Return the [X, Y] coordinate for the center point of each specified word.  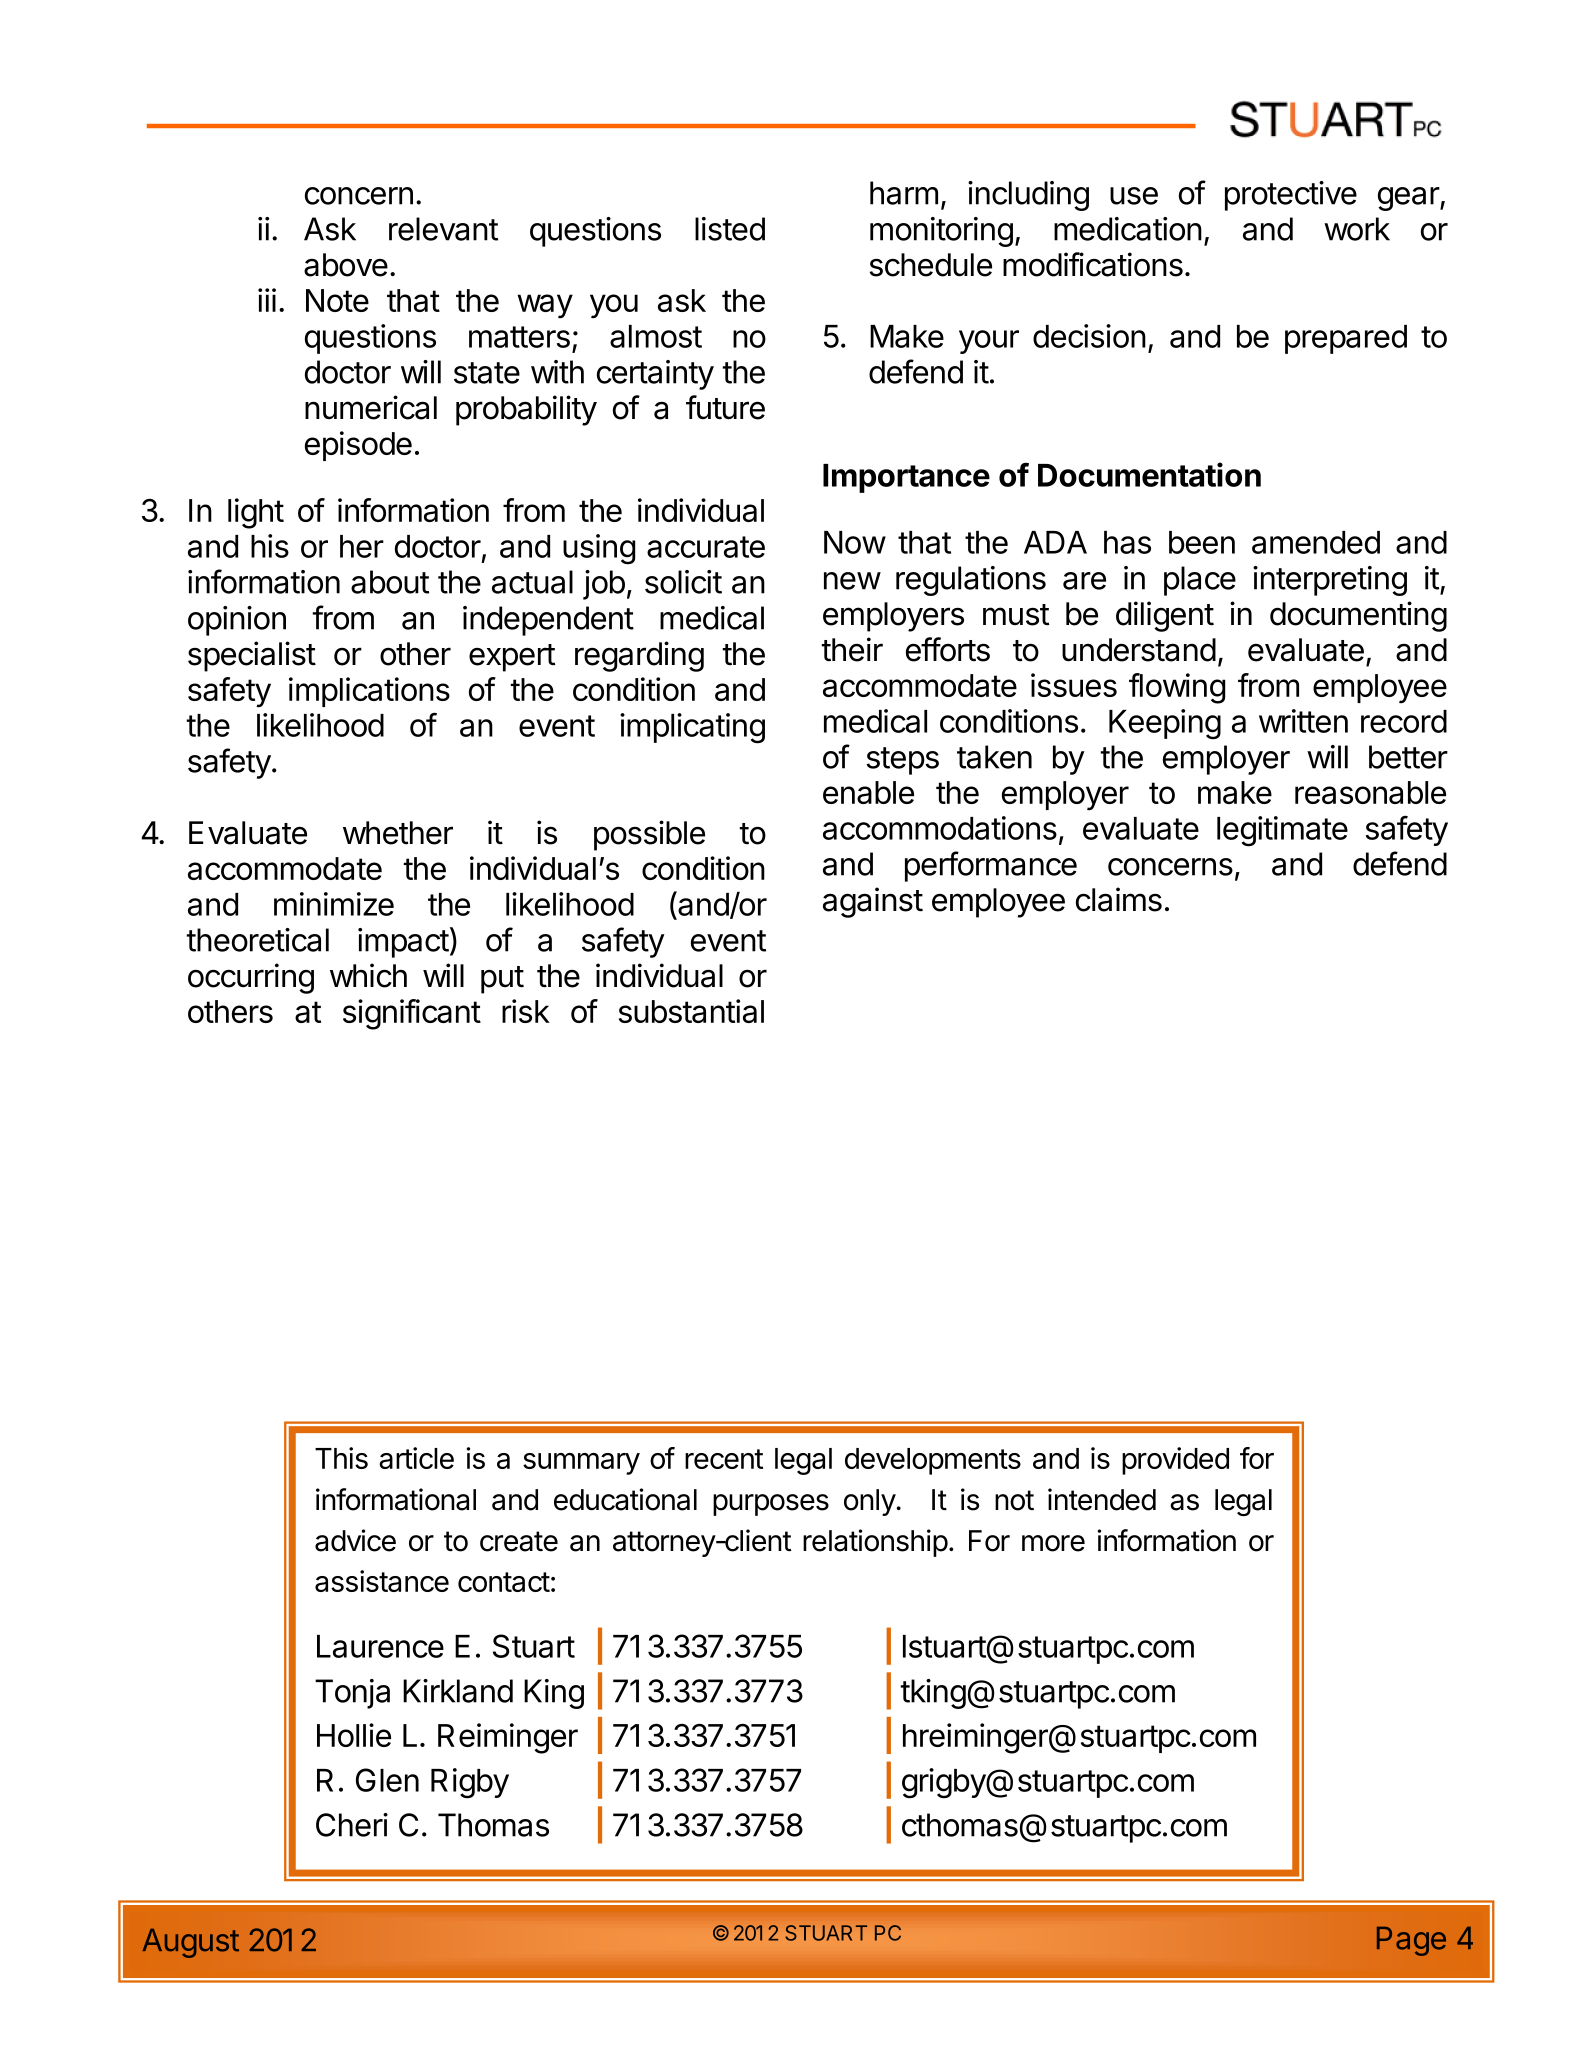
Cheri [352, 1825]
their [852, 649]
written [1303, 721]
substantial [691, 1011]
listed [730, 229]
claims [1119, 899]
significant [412, 1014]
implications [369, 692]
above [346, 265]
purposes [771, 1505]
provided [1175, 1461]
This [341, 1458]
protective [1291, 196]
